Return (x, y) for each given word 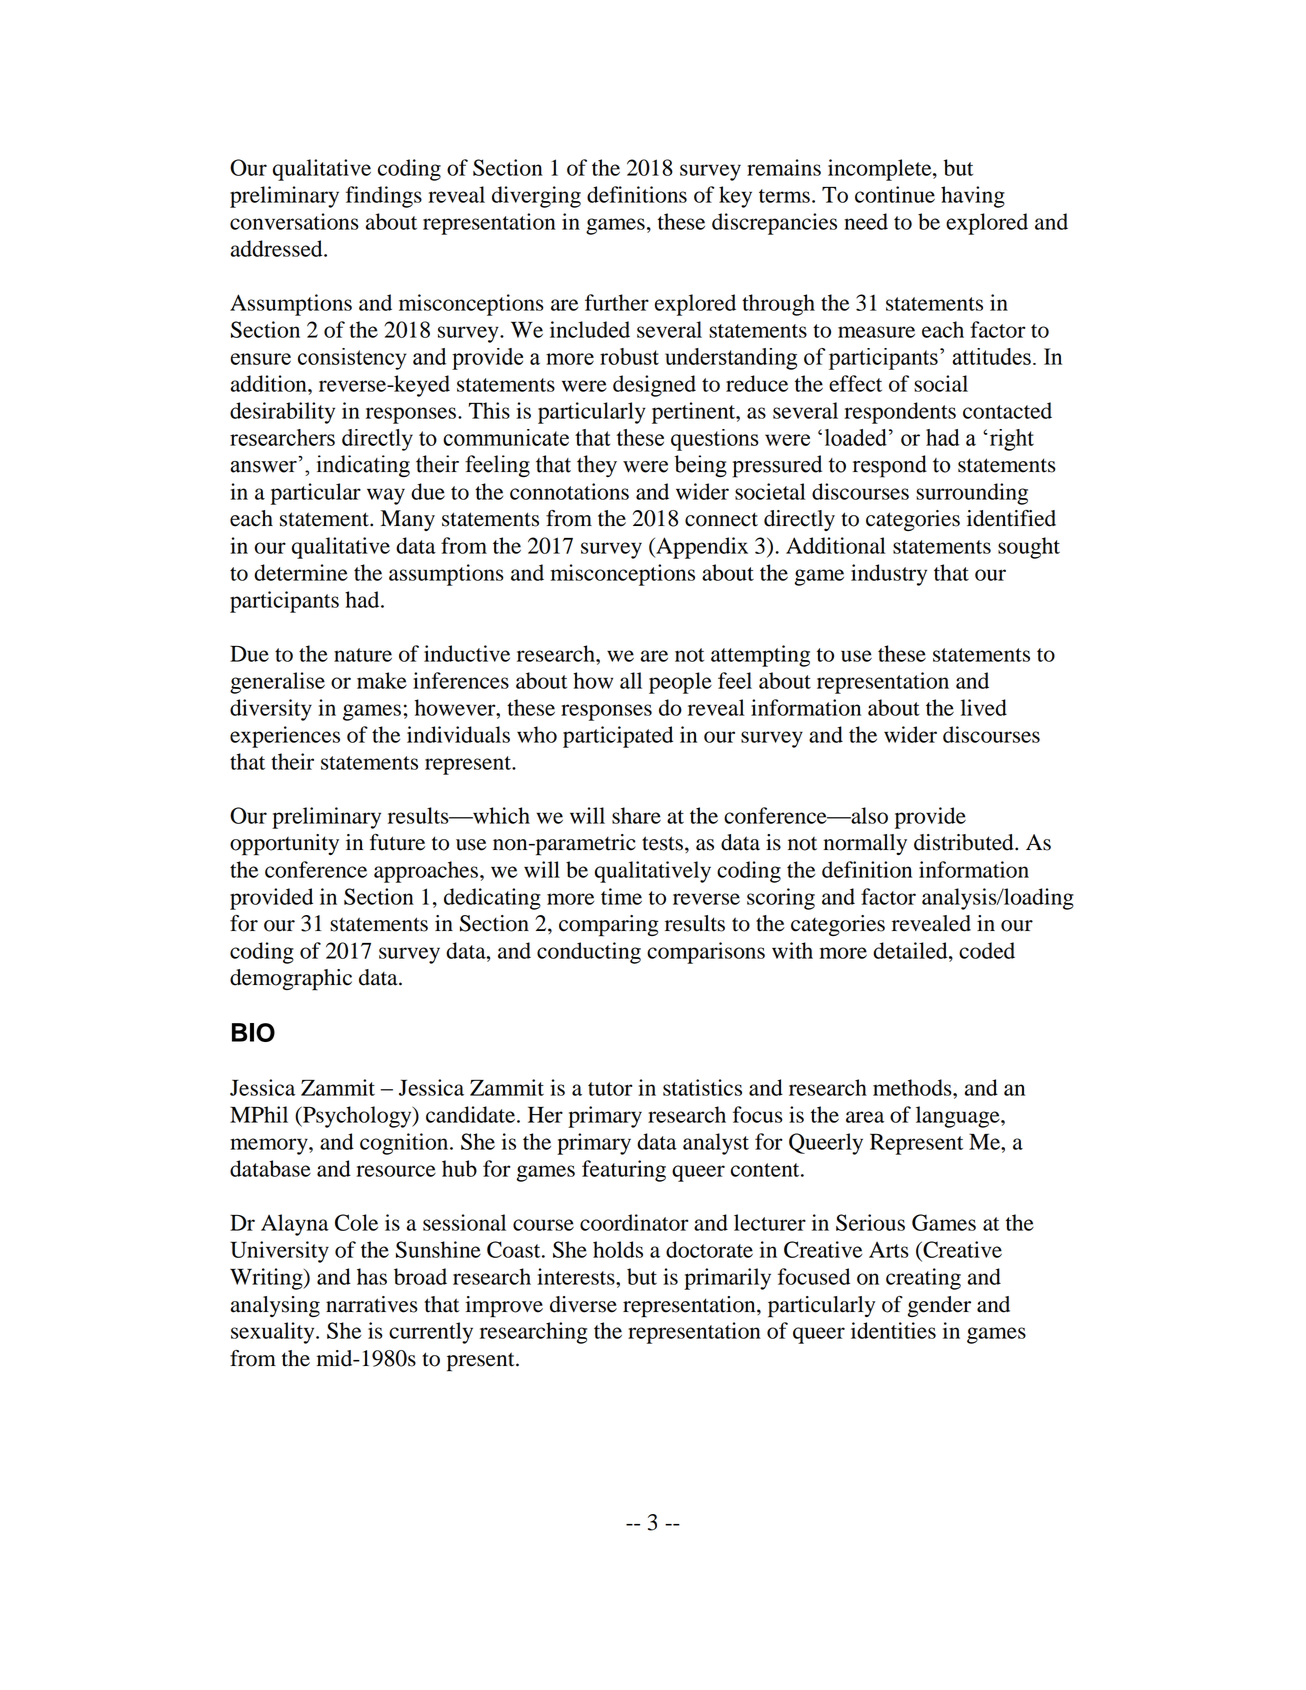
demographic (291, 980)
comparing (609, 926)
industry (889, 575)
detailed (911, 950)
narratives (372, 1304)
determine (301, 572)
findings (384, 197)
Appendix (701, 548)
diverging (536, 197)
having (973, 197)
